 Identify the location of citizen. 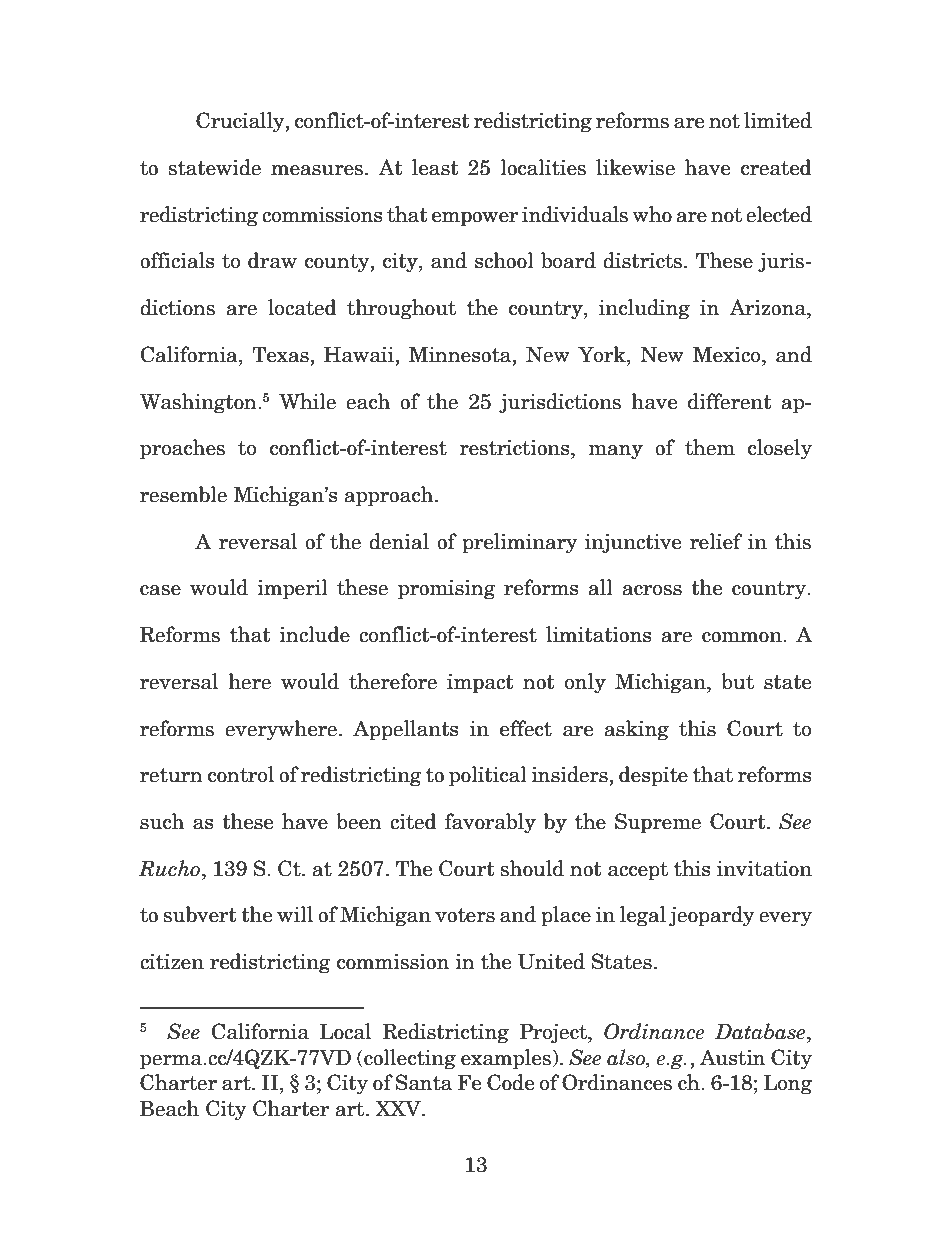
(172, 962).
